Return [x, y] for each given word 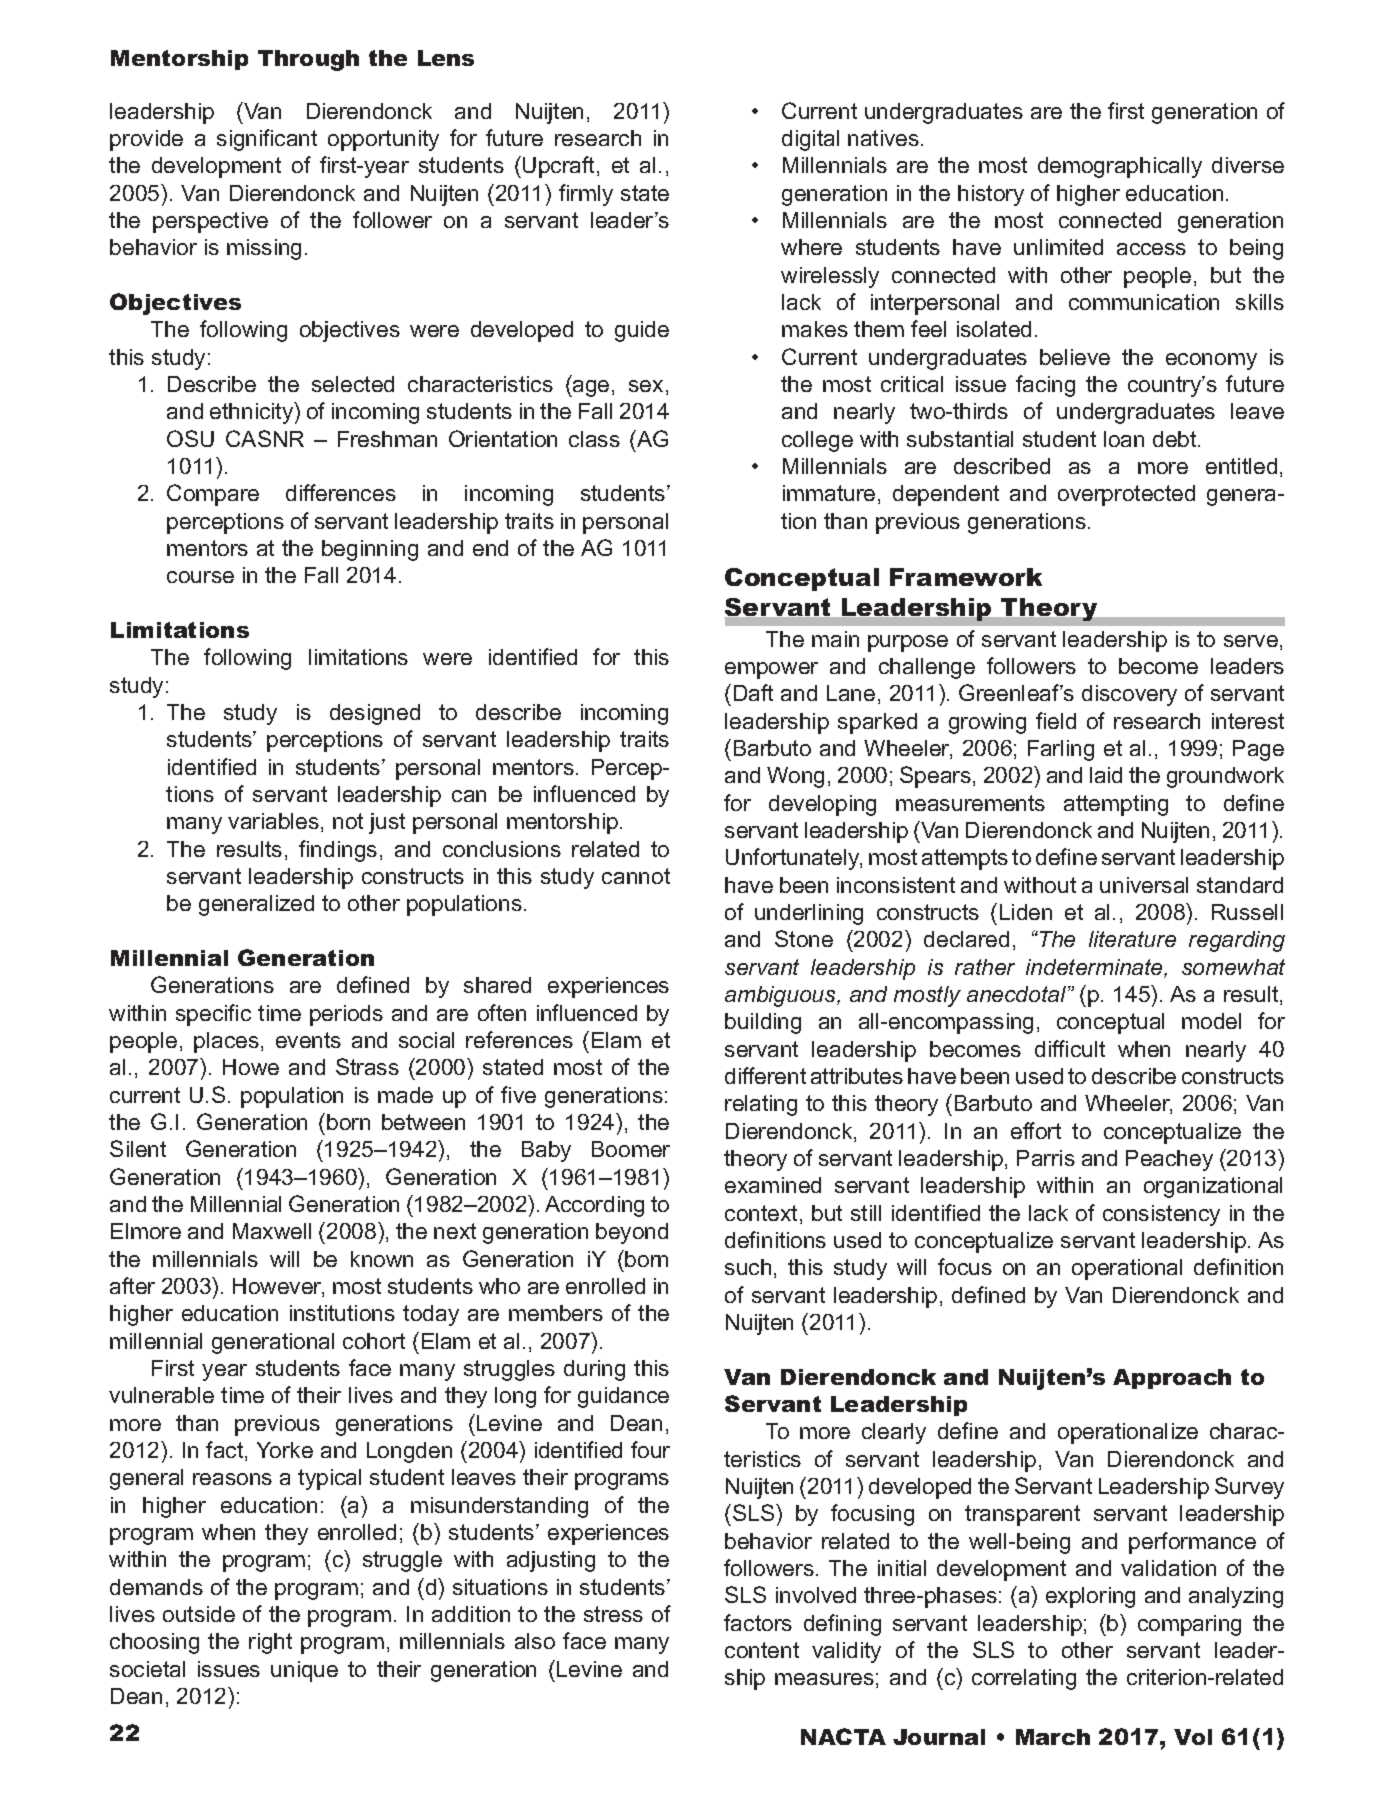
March [1053, 1737]
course [200, 577]
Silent [138, 1148]
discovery [1129, 695]
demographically [1120, 167]
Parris [1046, 1158]
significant [267, 140]
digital [810, 140]
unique [304, 1671]
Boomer [631, 1149]
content [762, 1650]
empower [771, 670]
